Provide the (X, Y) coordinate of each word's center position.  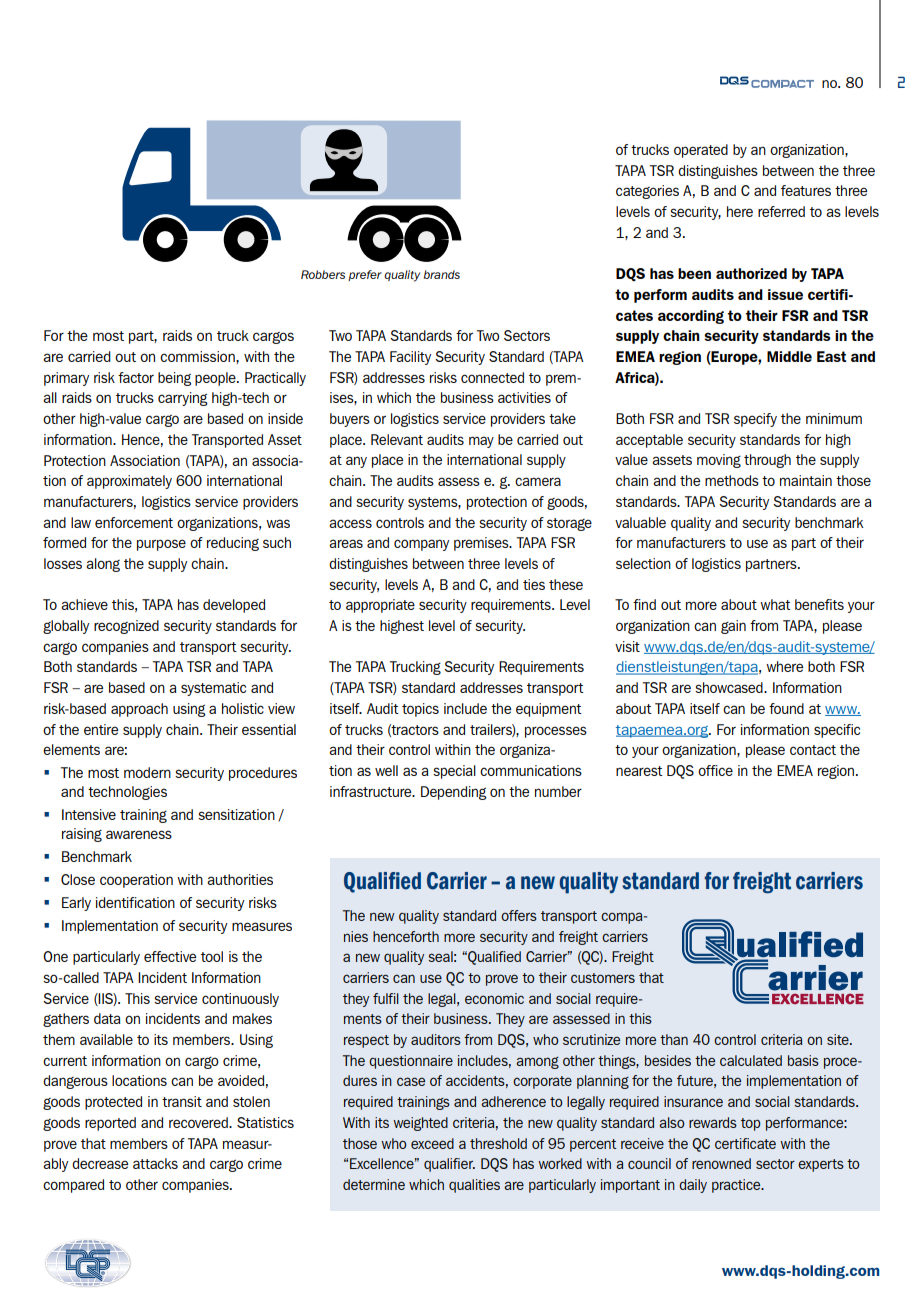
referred (781, 211)
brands (441, 274)
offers (519, 915)
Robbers (323, 274)
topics (420, 710)
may (481, 442)
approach (139, 710)
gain (733, 627)
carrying (183, 399)
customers (603, 978)
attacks (155, 1163)
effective (170, 956)
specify (755, 420)
